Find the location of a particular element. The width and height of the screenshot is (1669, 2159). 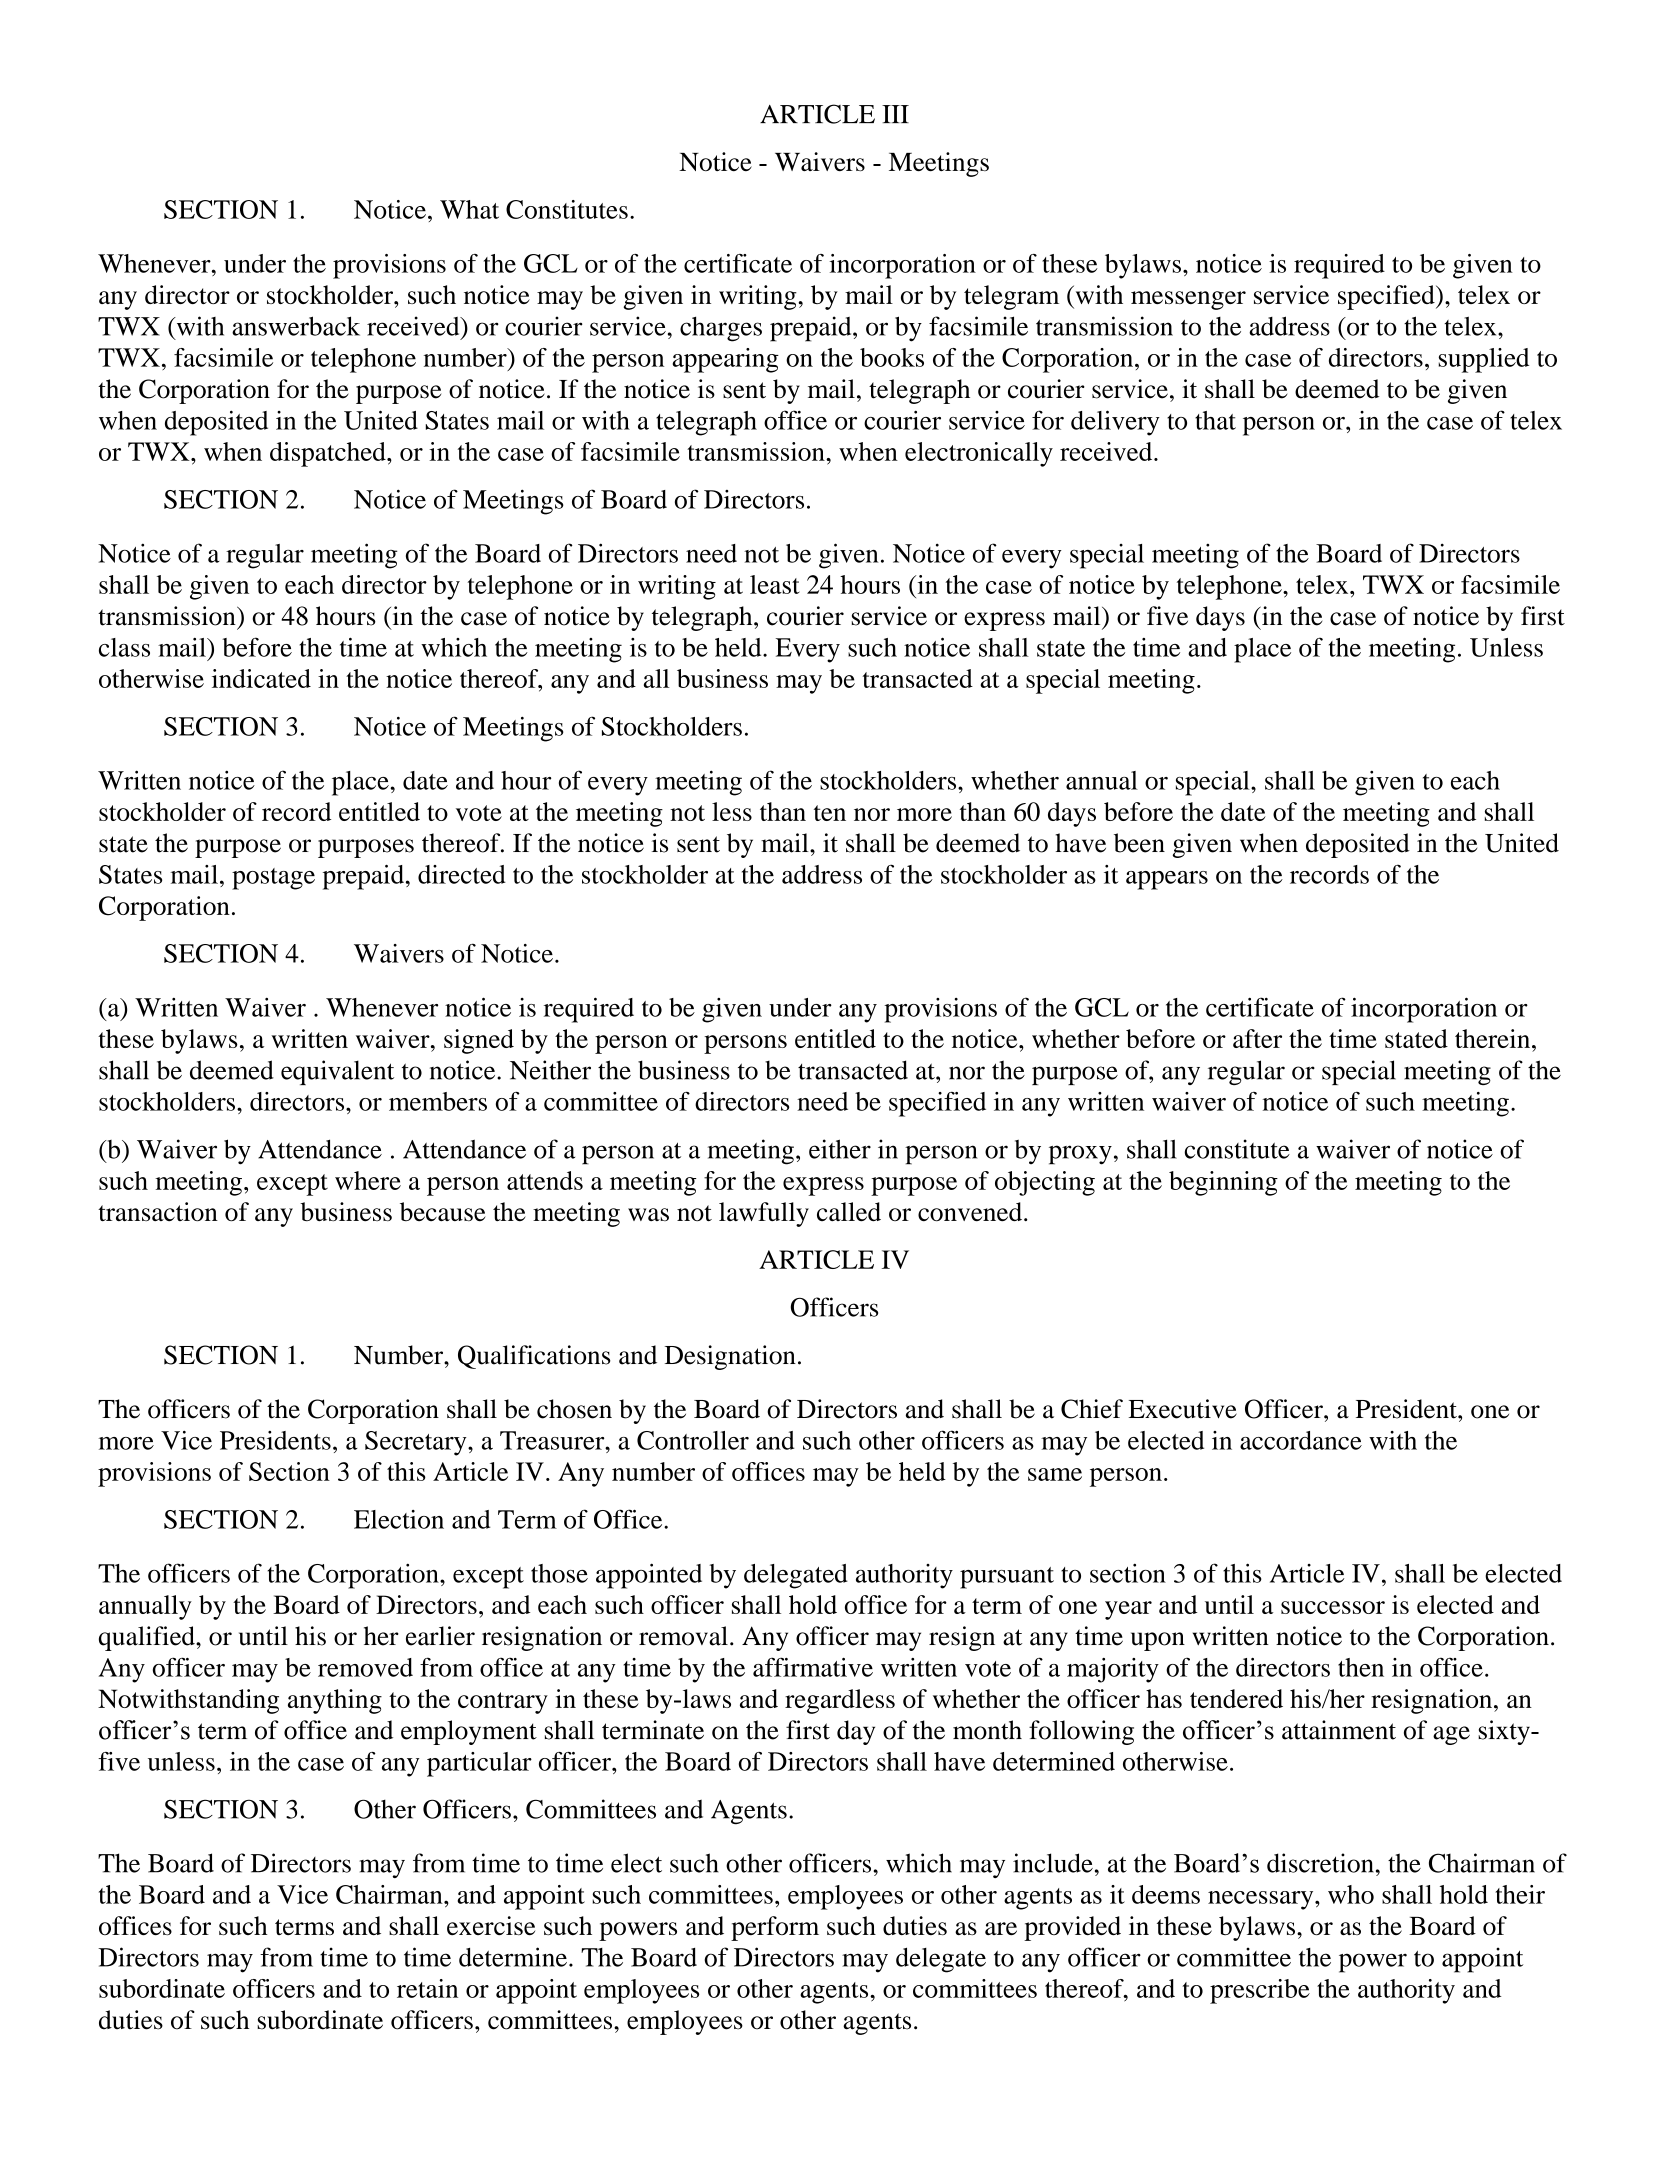

indicated is located at coordinates (261, 678).
